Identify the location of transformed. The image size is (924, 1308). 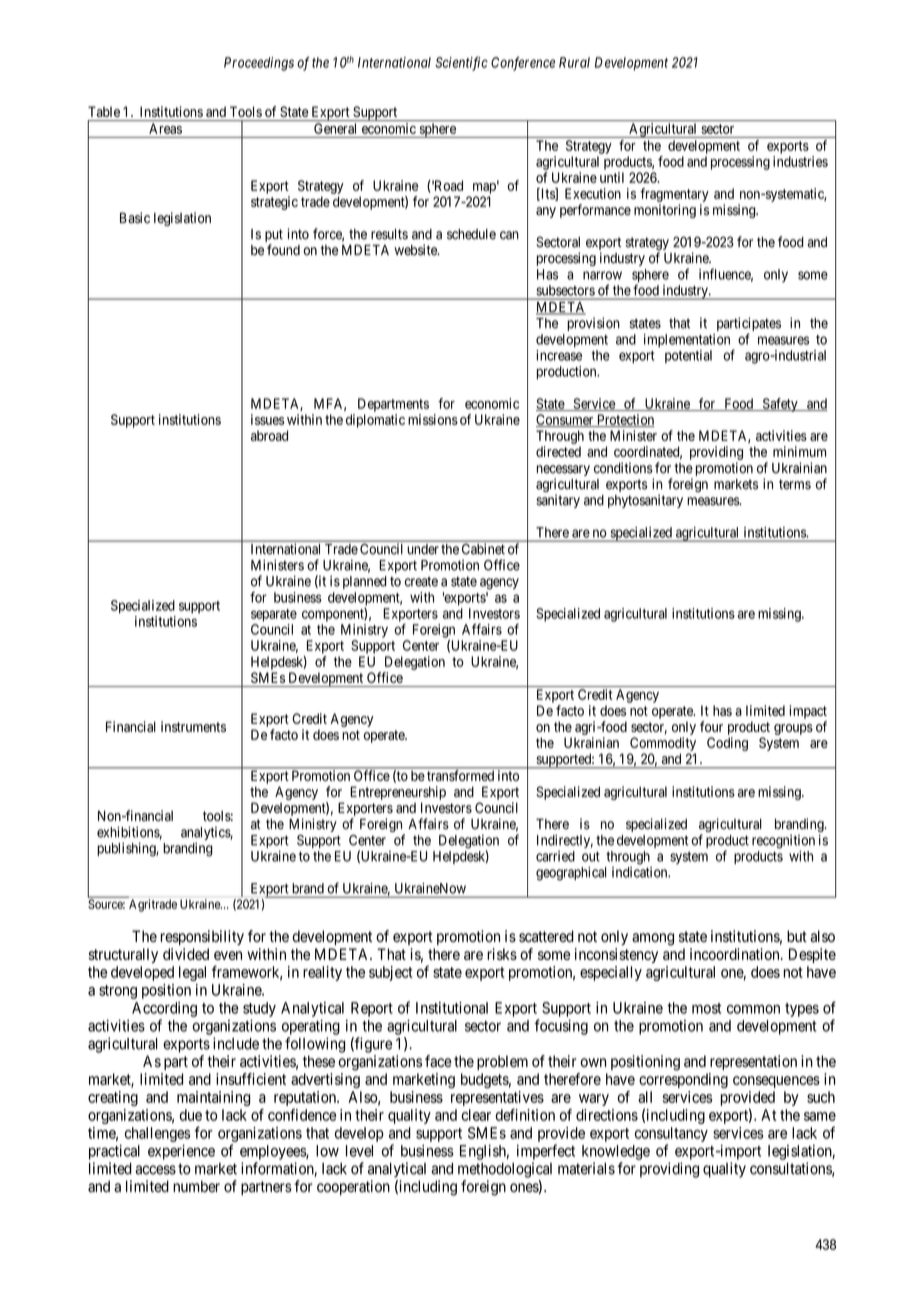
(460, 775).
